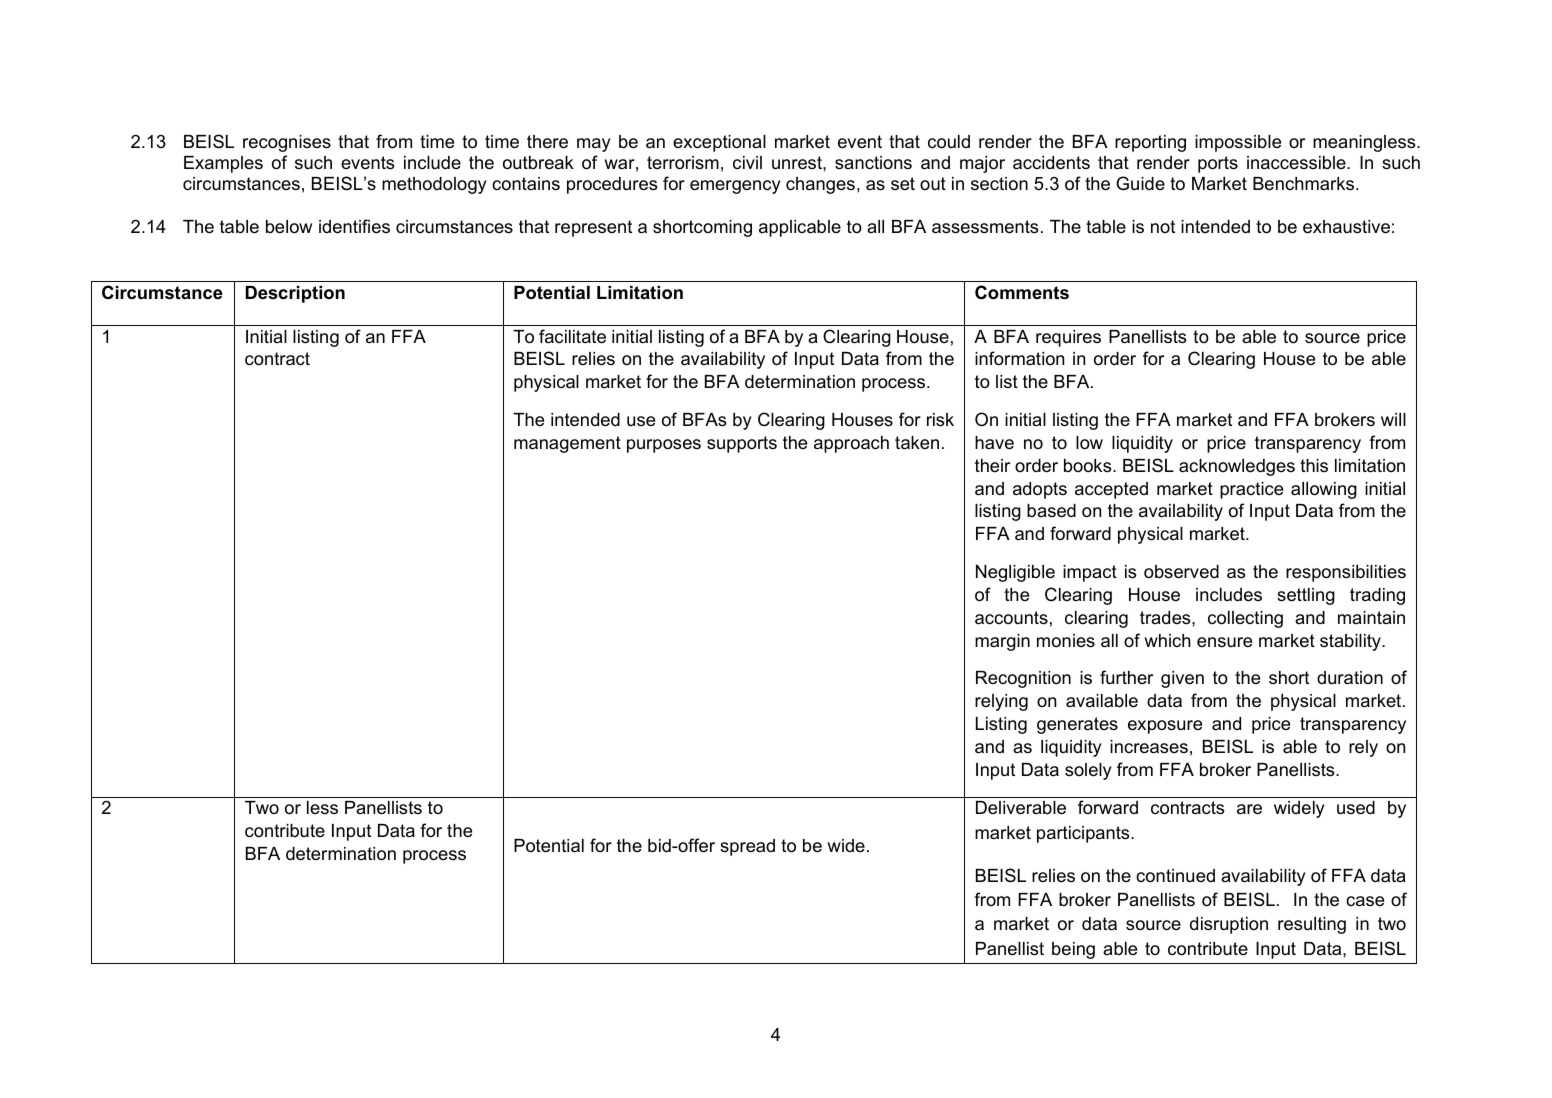  Describe the element at coordinates (1019, 358) in the screenshot. I see `information` at that location.
